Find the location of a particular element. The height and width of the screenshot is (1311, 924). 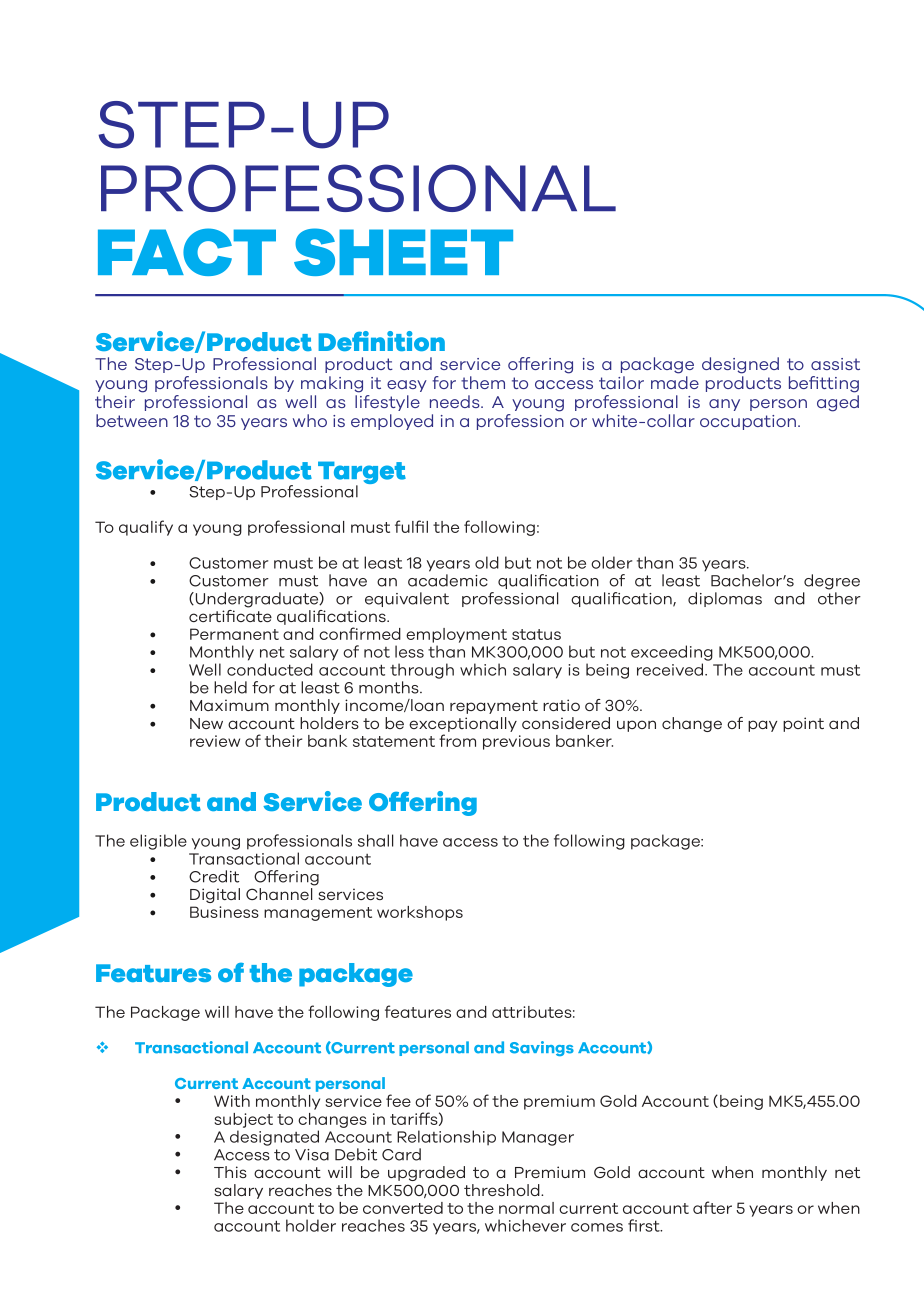

point is located at coordinates (803, 724).
